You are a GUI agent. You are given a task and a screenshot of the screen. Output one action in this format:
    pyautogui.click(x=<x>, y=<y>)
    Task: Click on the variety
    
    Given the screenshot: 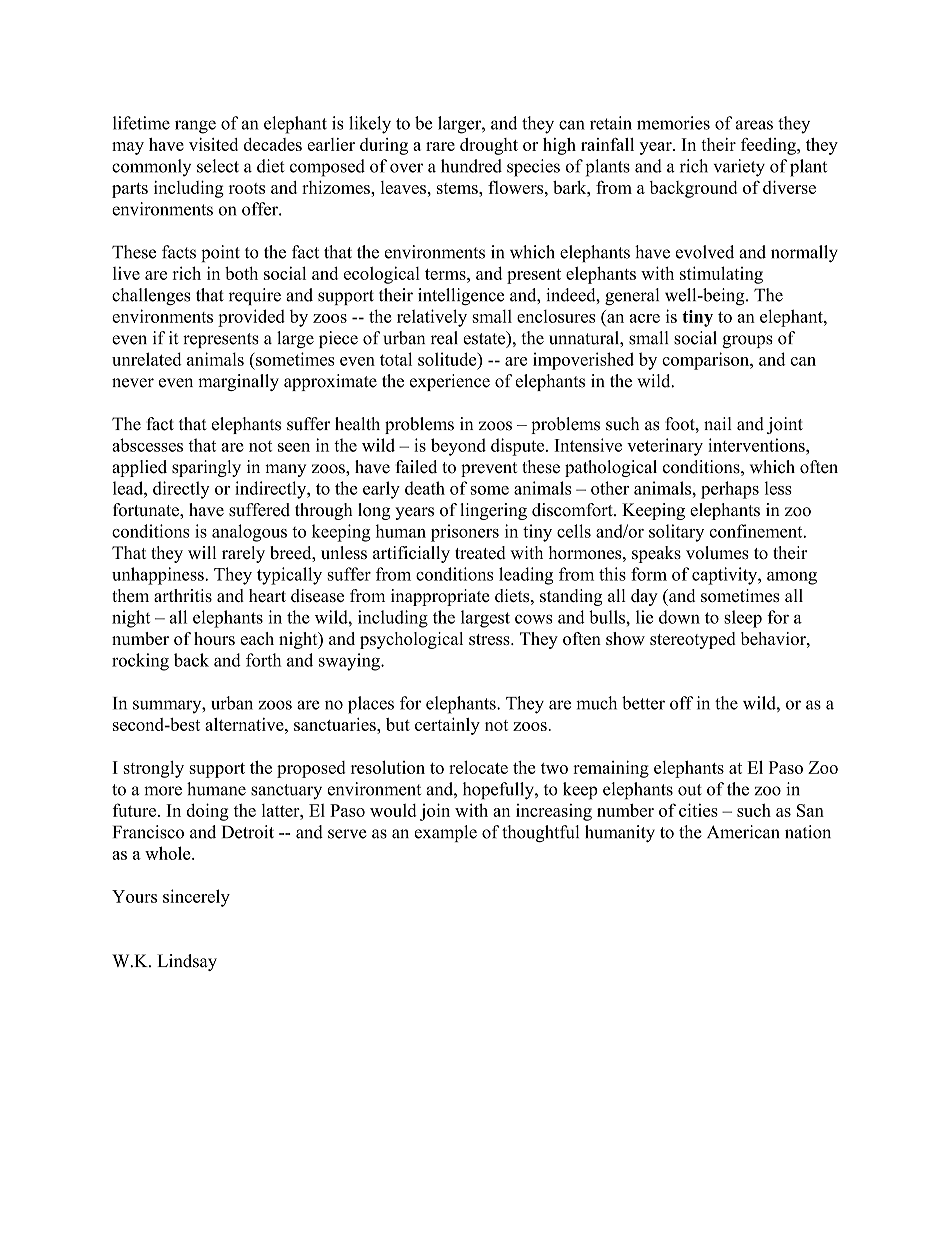 What is the action you would take?
    pyautogui.click(x=739, y=168)
